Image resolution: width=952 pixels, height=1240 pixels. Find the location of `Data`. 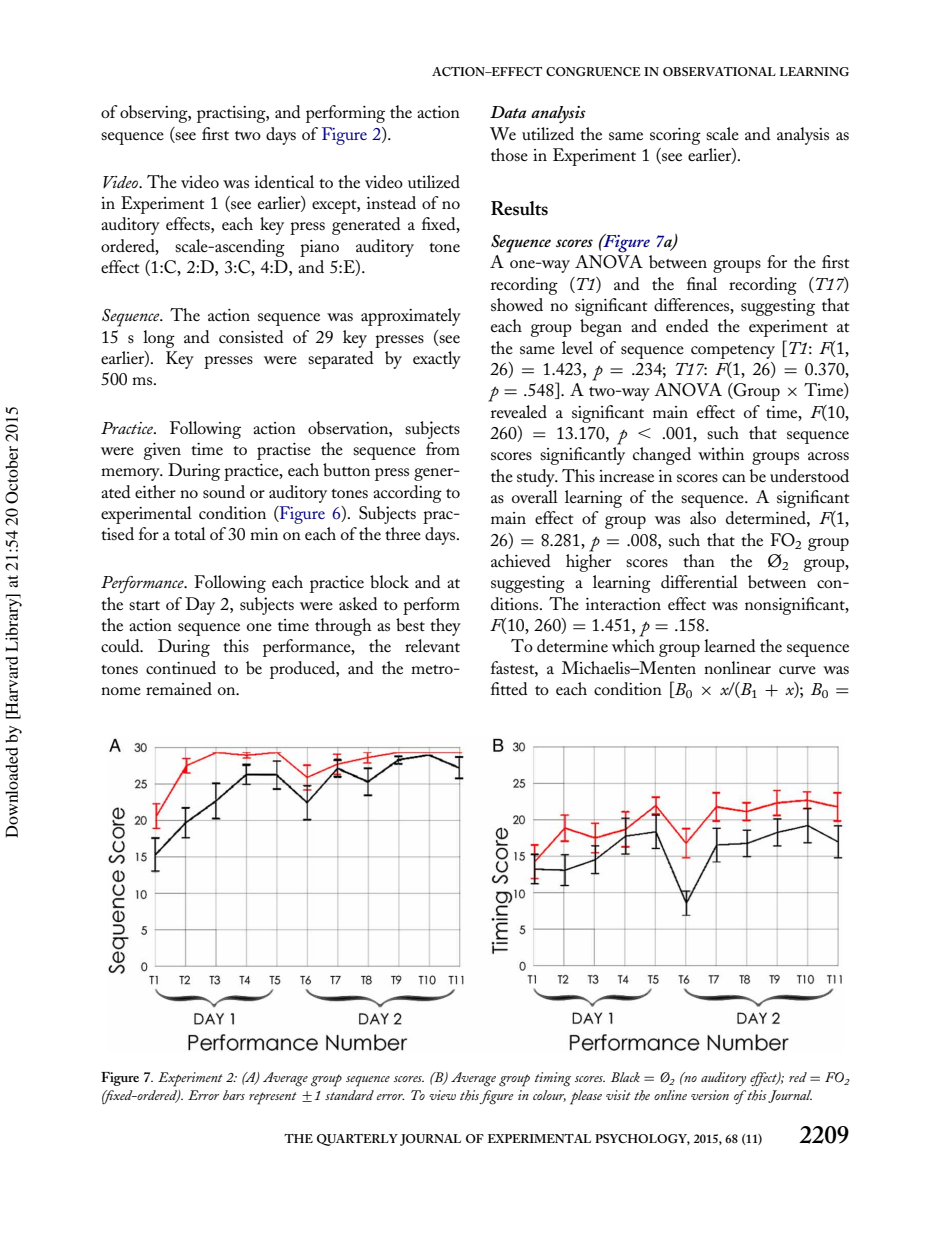

Data is located at coordinates (508, 112).
